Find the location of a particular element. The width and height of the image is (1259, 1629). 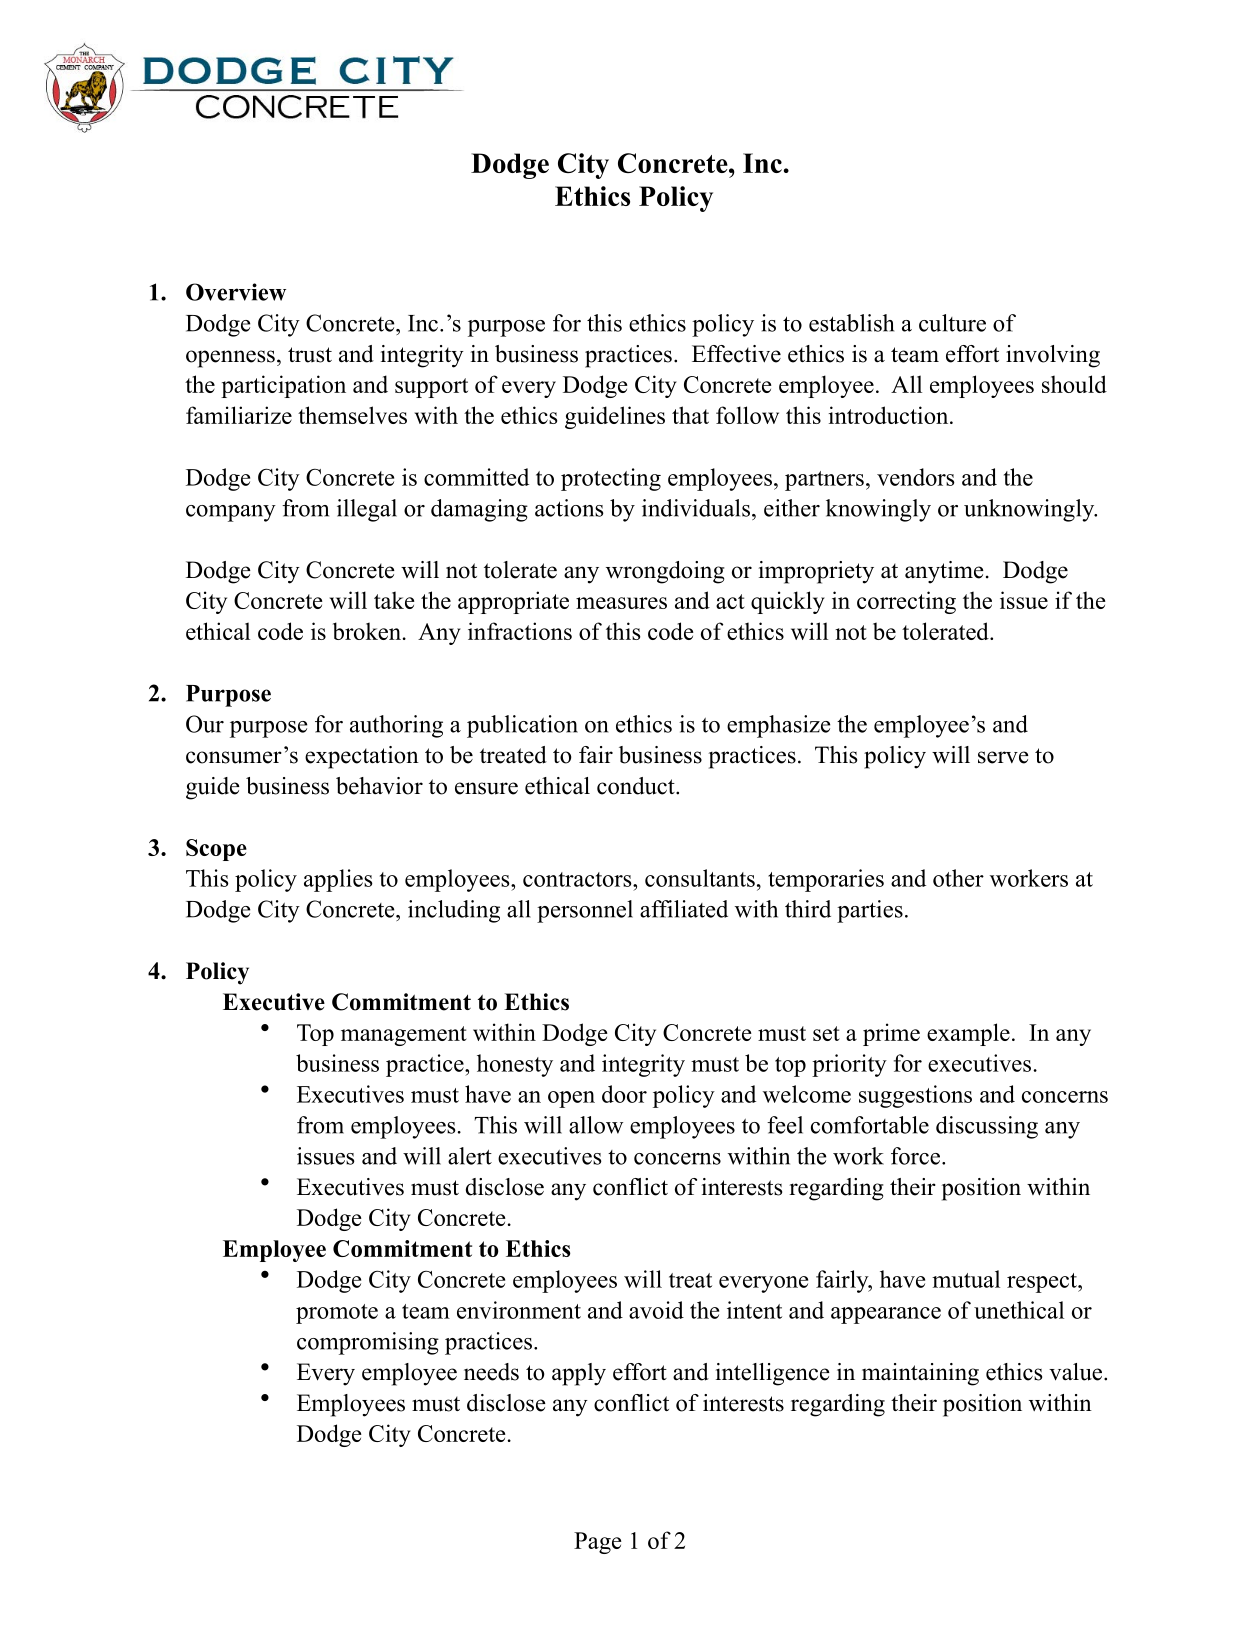

correcting is located at coordinates (906, 602).
